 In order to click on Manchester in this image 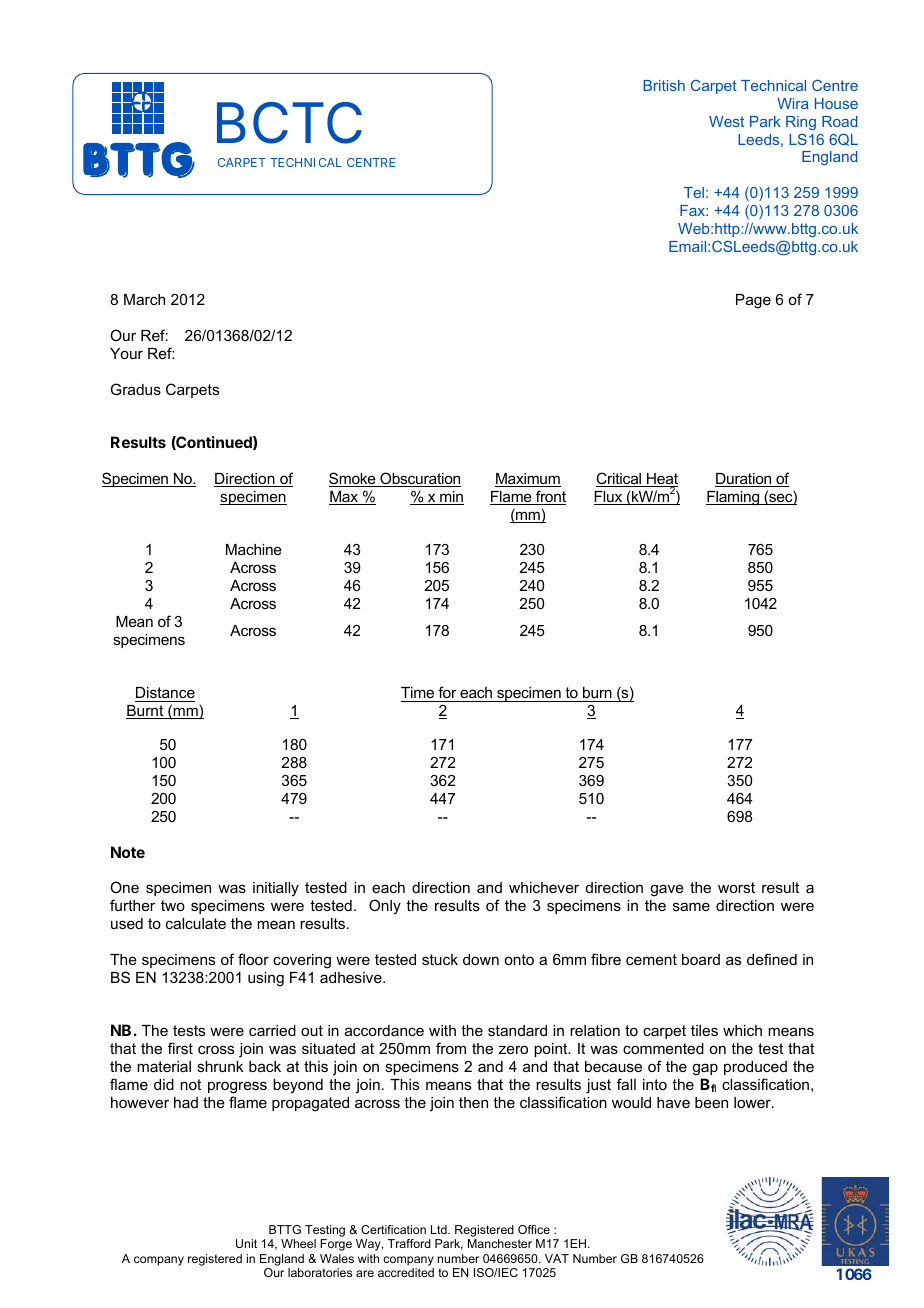, I will do `click(500, 1243)`.
